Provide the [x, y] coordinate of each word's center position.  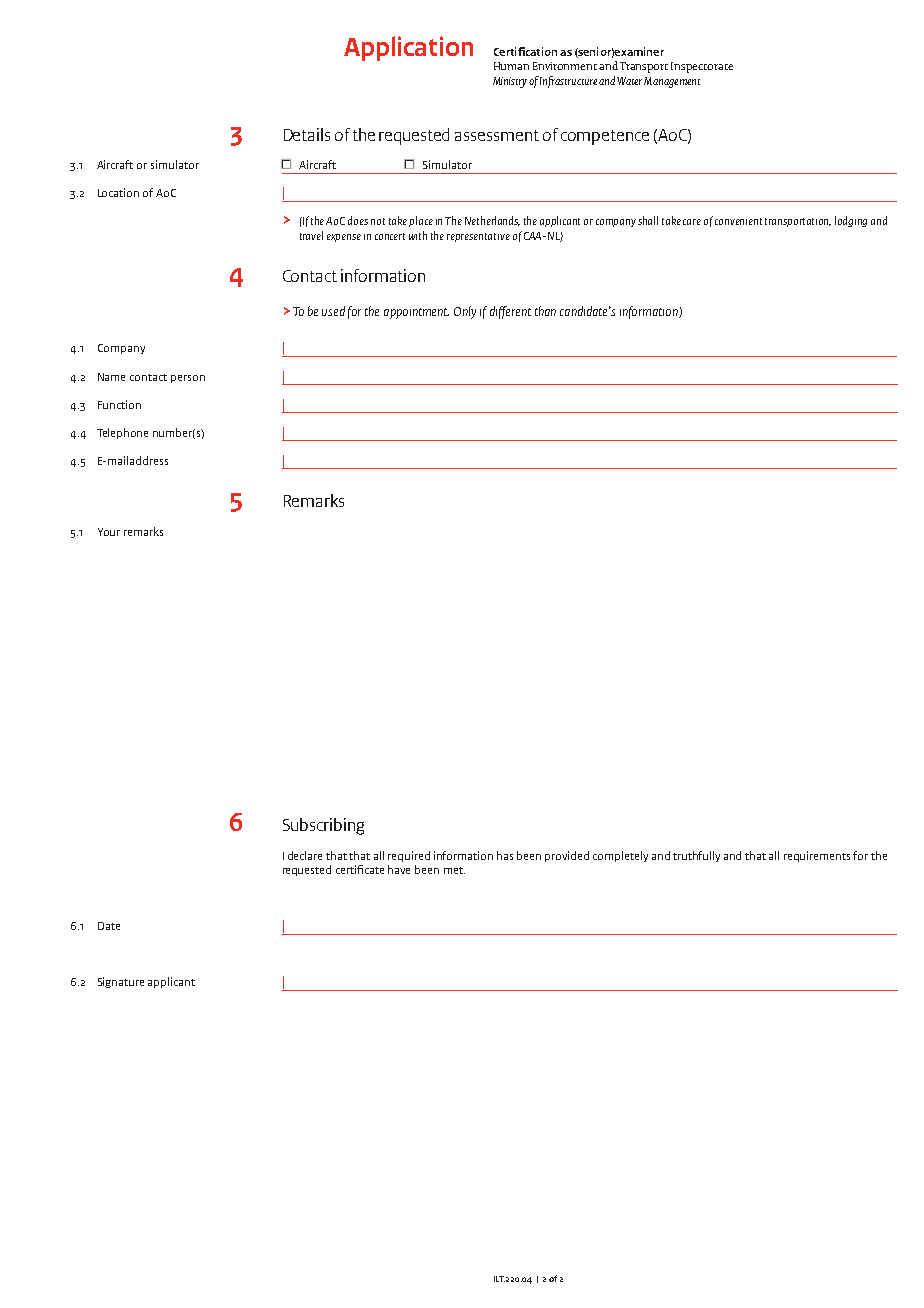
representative [478, 237]
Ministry [510, 82]
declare [305, 855]
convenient [738, 221]
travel [311, 235]
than [545, 311]
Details [307, 134]
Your [109, 532]
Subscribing [323, 826]
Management [672, 82]
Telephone [122, 433]
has [505, 855]
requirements [819, 856]
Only [465, 312]
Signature [121, 982]
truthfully [696, 856]
